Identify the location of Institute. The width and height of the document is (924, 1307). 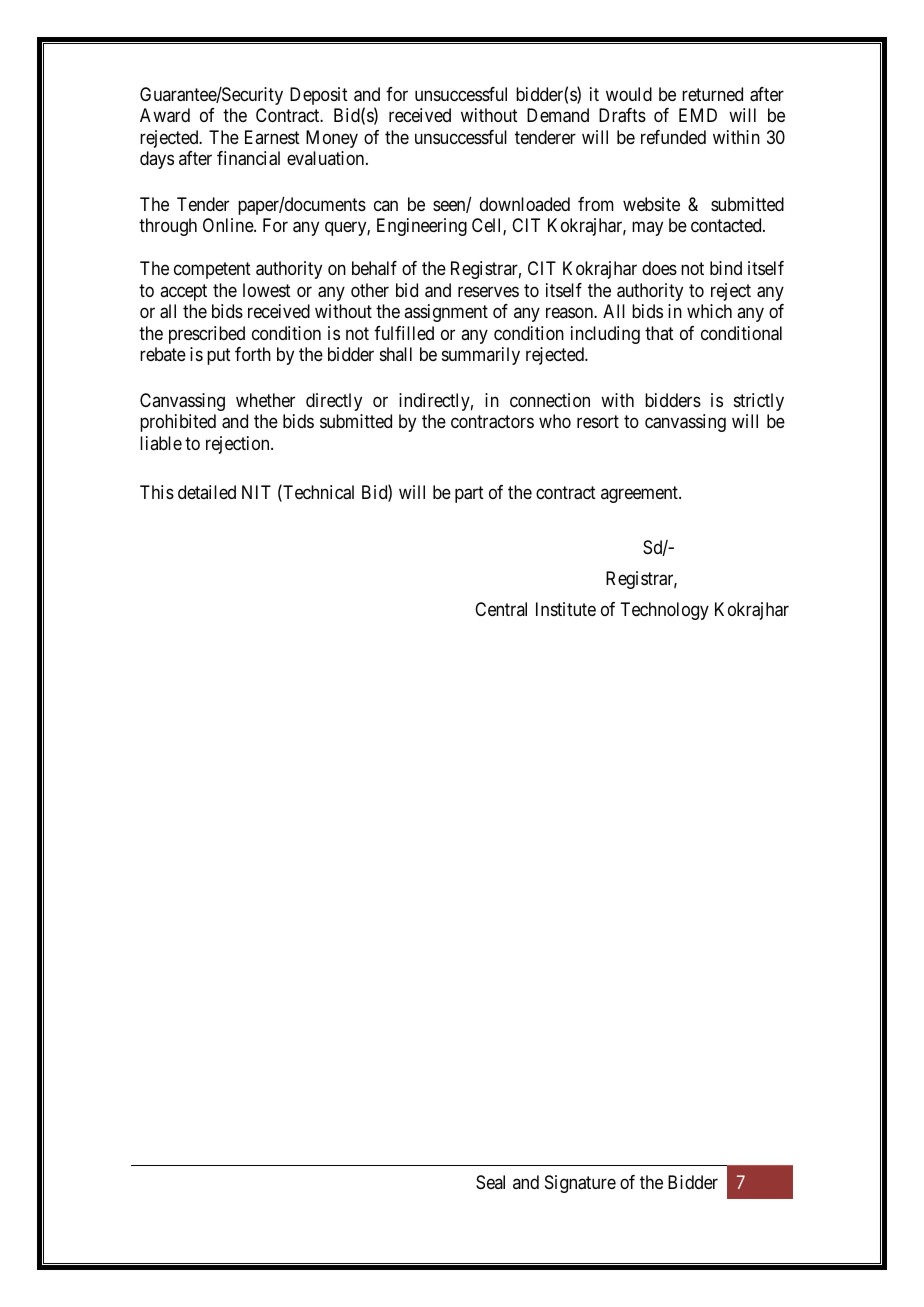
(566, 609).
